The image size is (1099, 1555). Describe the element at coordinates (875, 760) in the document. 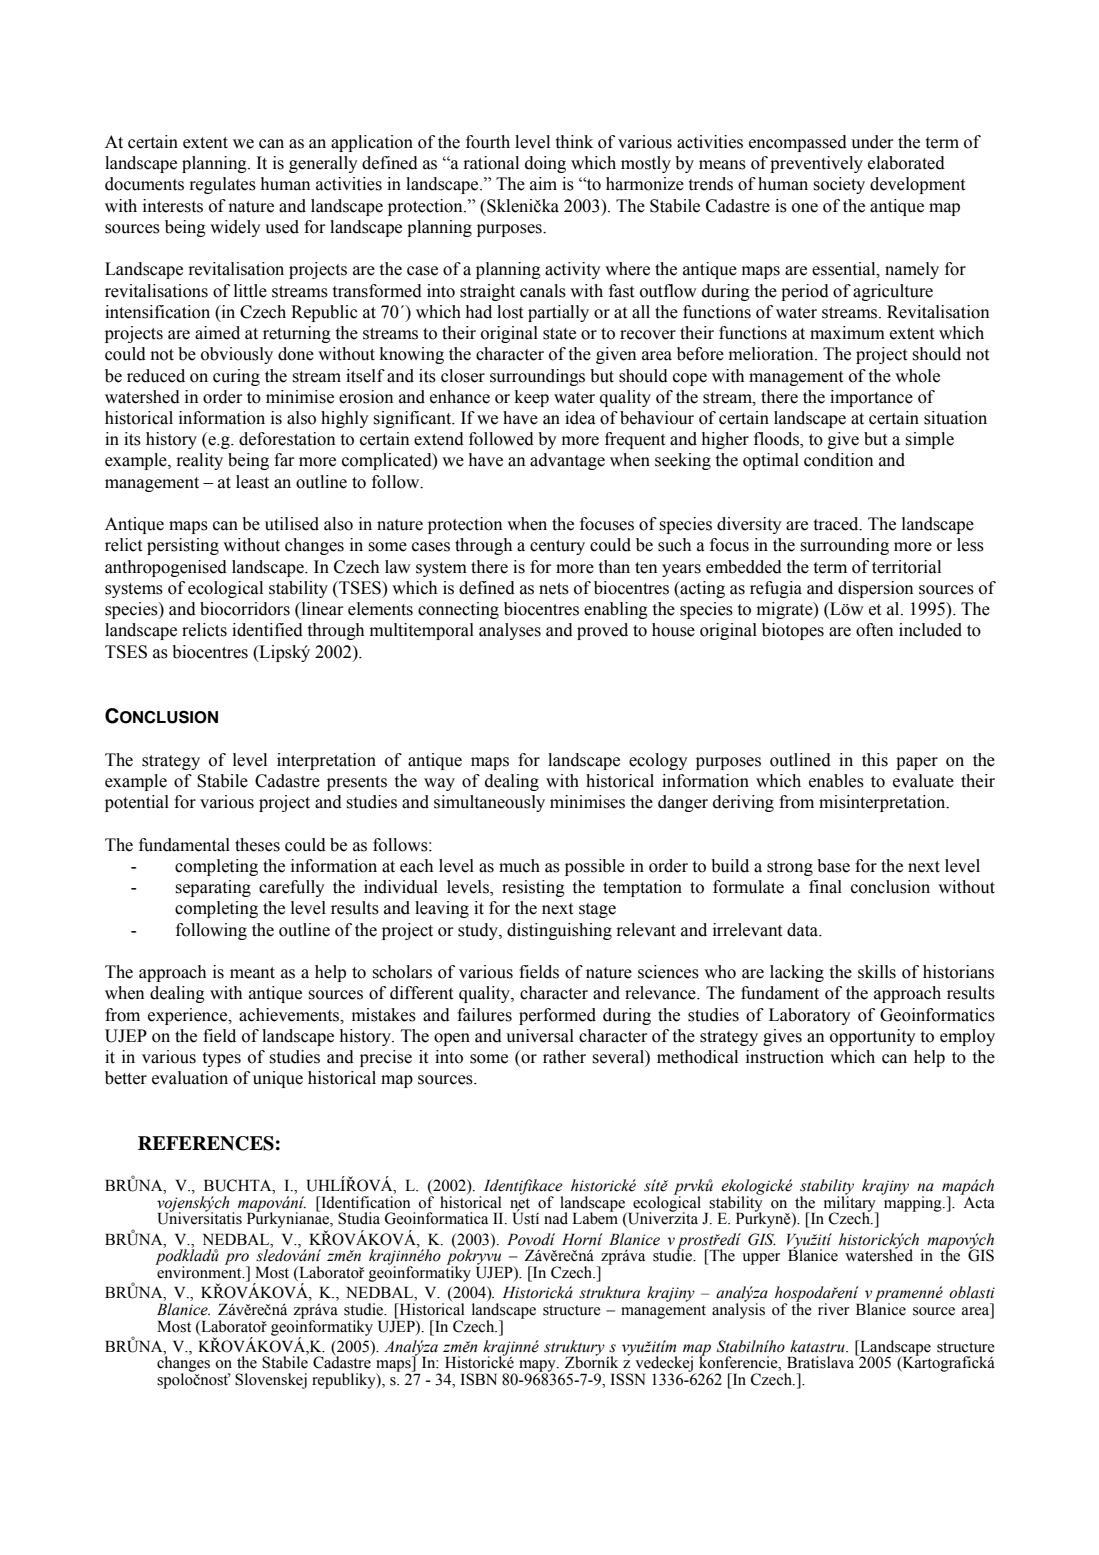

I see `this` at that location.
